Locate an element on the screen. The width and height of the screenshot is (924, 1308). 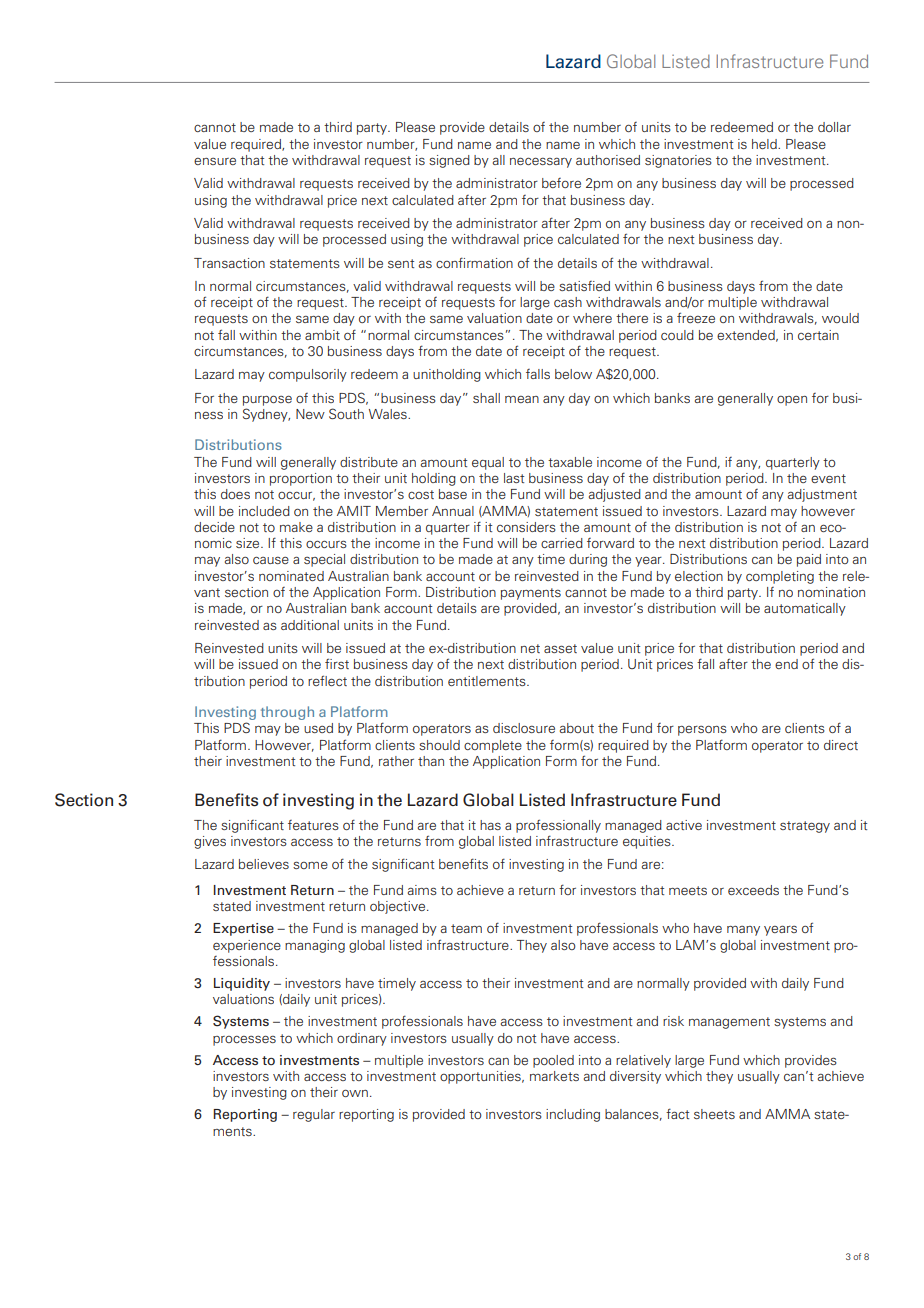
markets is located at coordinates (554, 1076).
